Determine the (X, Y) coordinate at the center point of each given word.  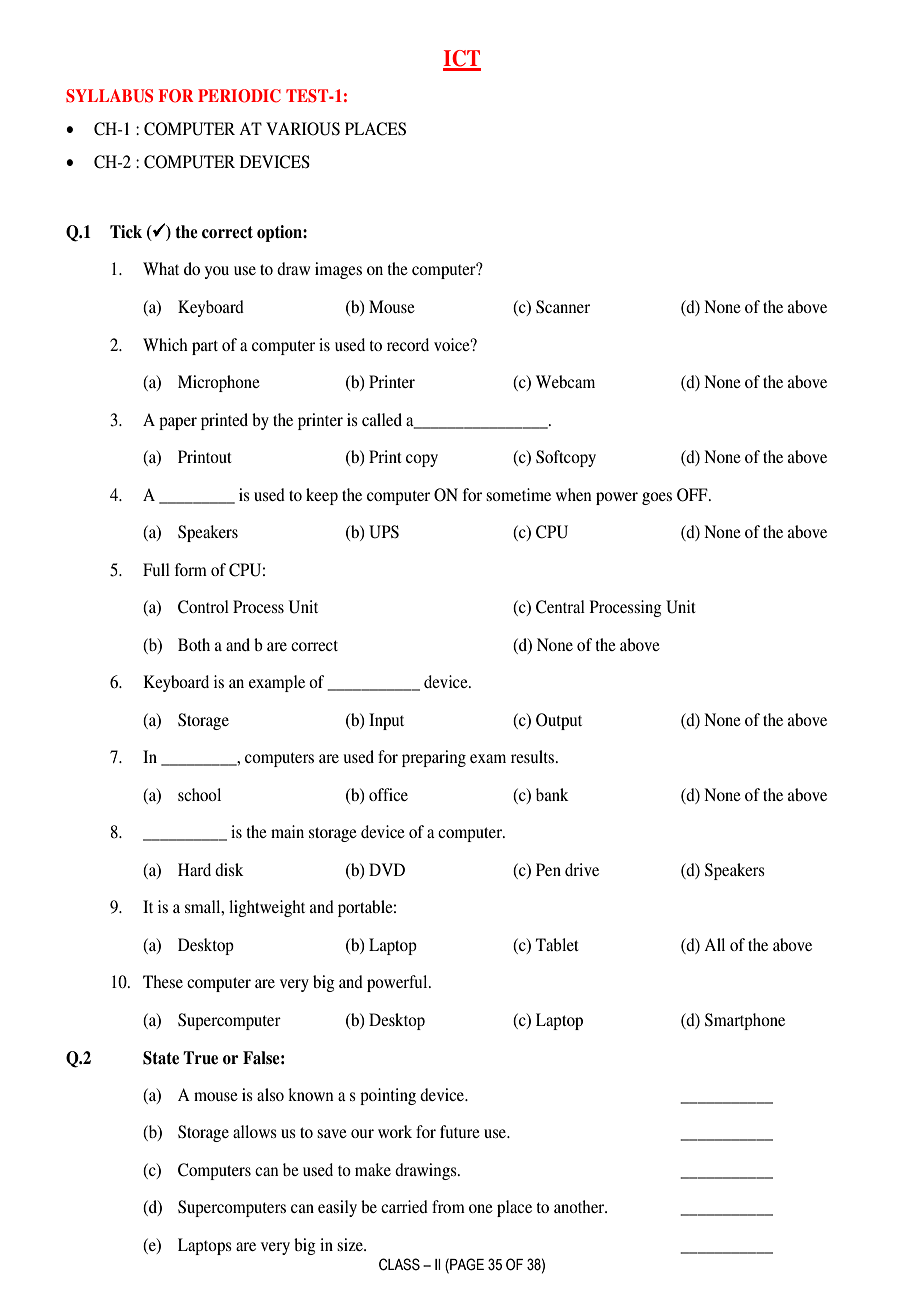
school (199, 794)
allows (255, 1131)
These (163, 981)
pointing (388, 1096)
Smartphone (745, 1021)
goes (657, 498)
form (191, 569)
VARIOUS (303, 129)
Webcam (565, 381)
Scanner (563, 307)
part (205, 347)
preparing (434, 758)
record (408, 344)
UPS (384, 532)
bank (552, 794)
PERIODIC (239, 96)
